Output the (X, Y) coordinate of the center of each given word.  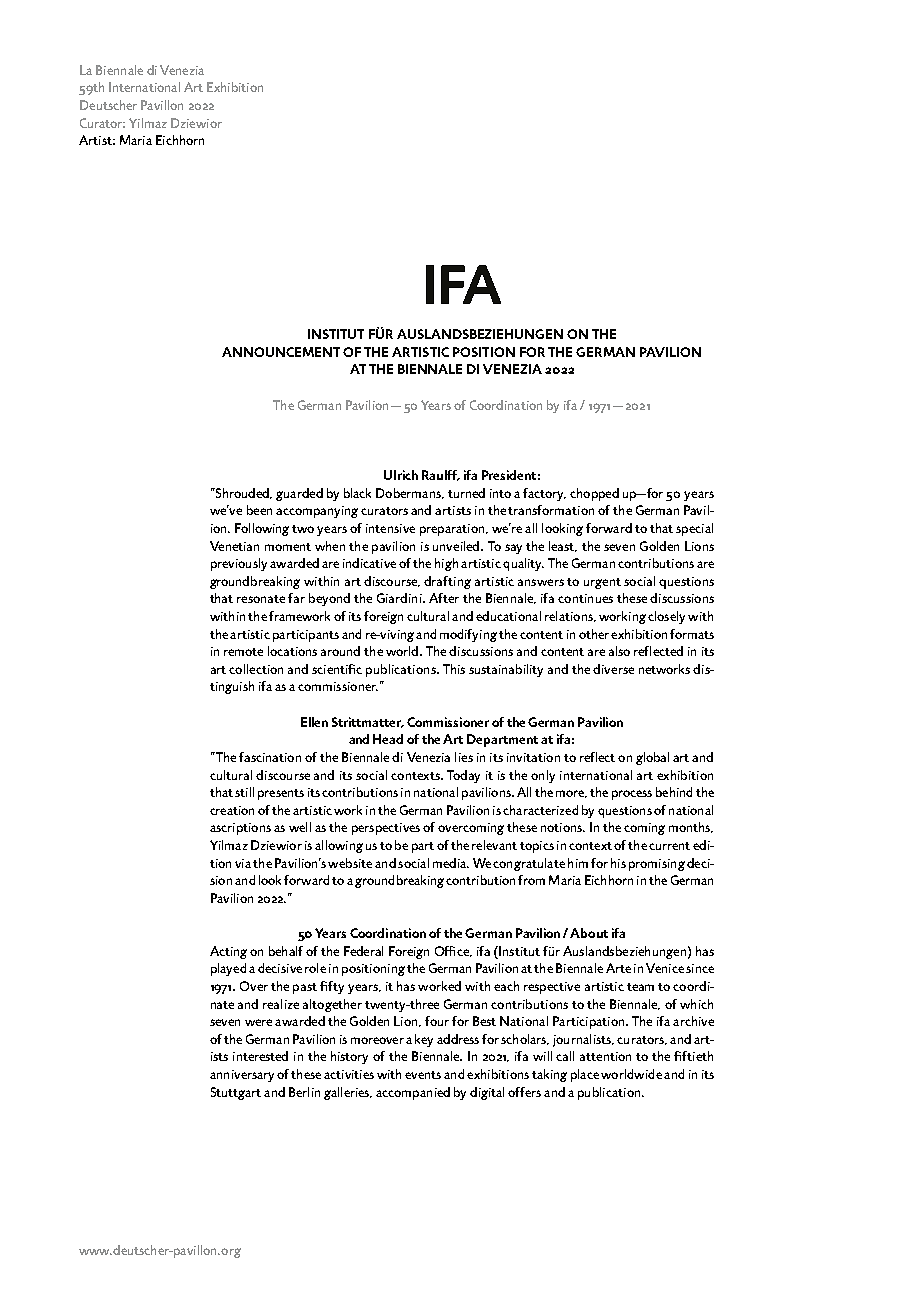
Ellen (314, 722)
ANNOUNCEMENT (281, 352)
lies (464, 757)
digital (487, 1093)
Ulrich (401, 475)
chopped (594, 494)
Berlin (304, 1092)
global (652, 758)
